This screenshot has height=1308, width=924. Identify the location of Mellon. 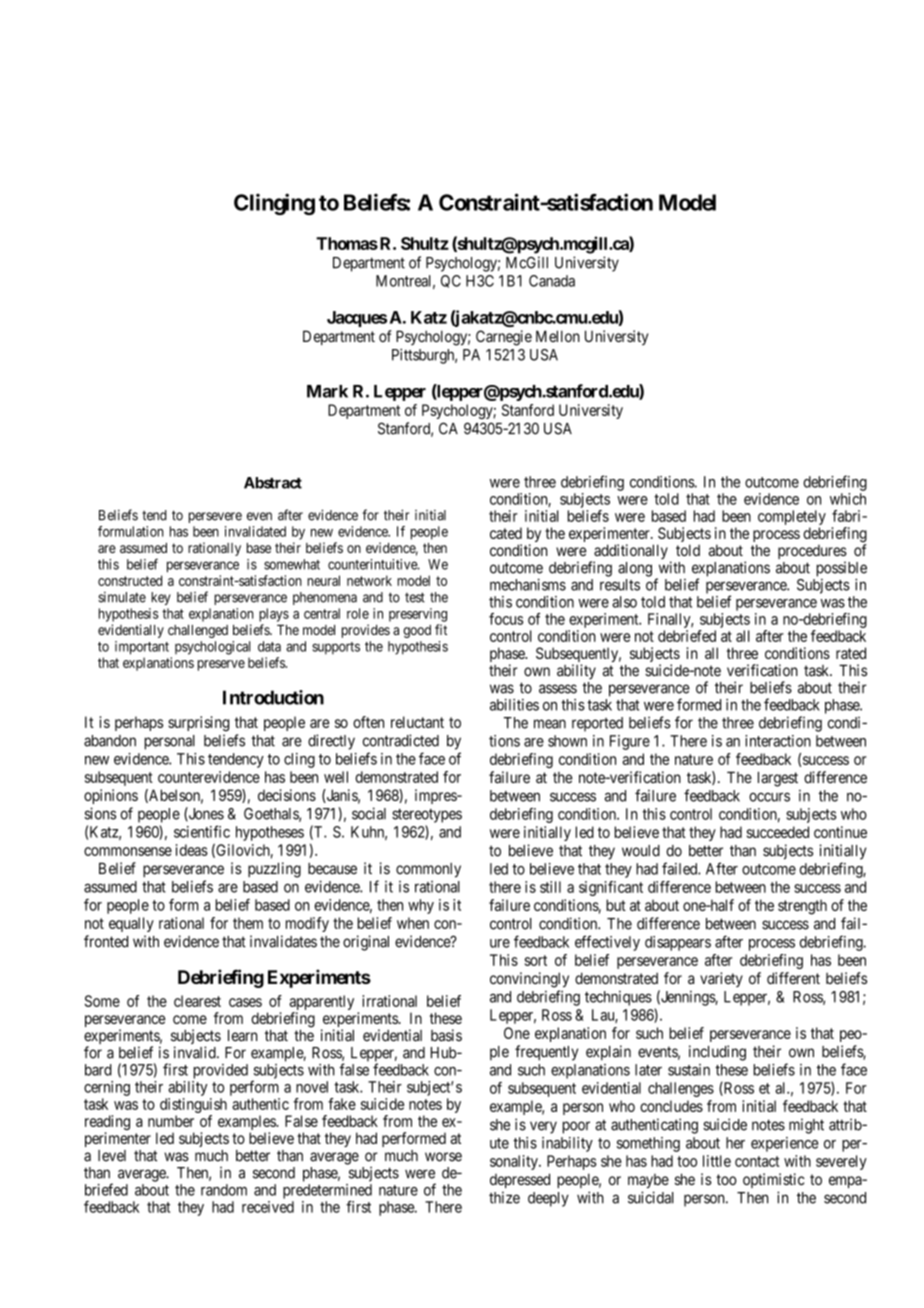
(558, 336).
